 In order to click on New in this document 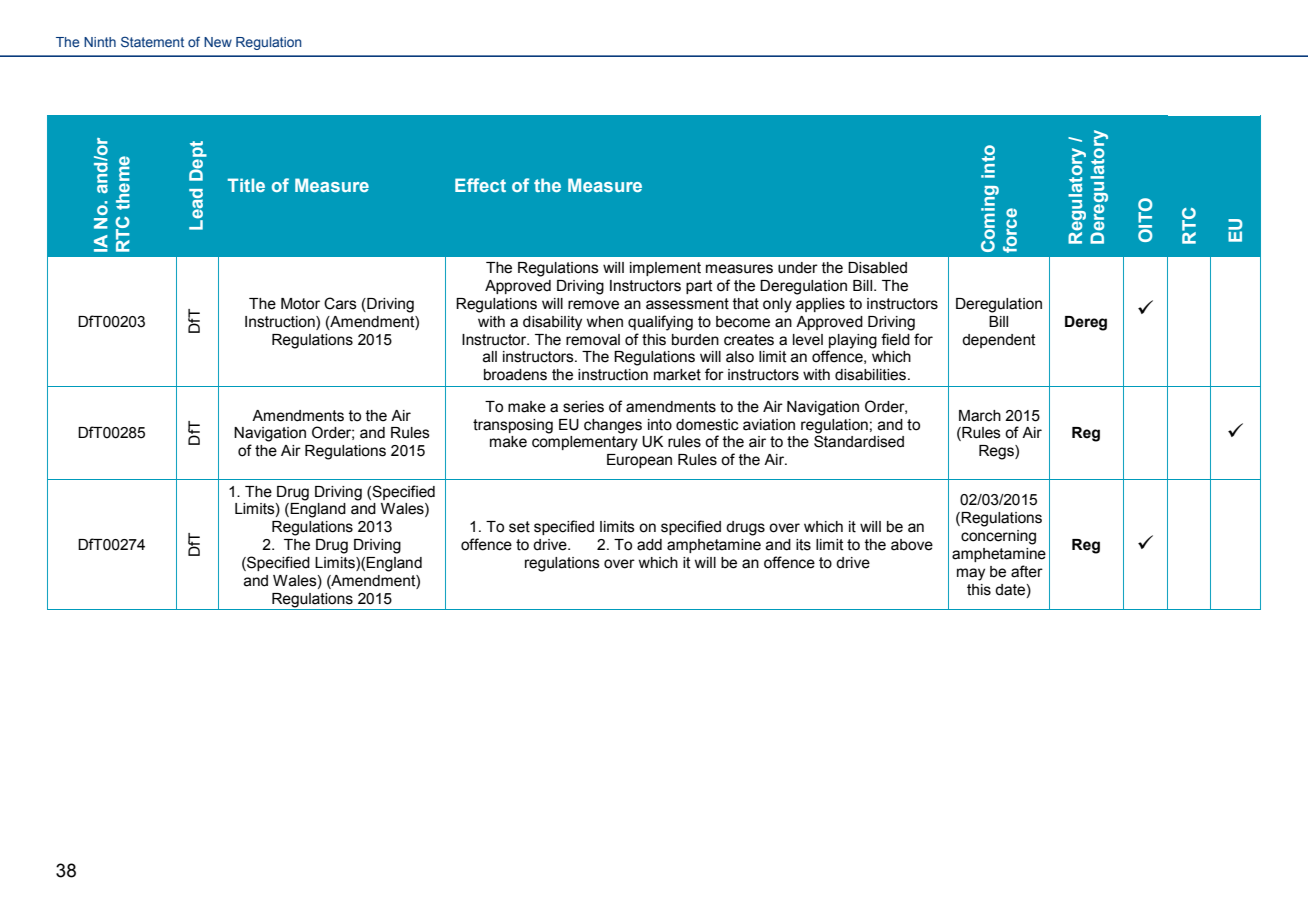, I will do `click(218, 42)`.
